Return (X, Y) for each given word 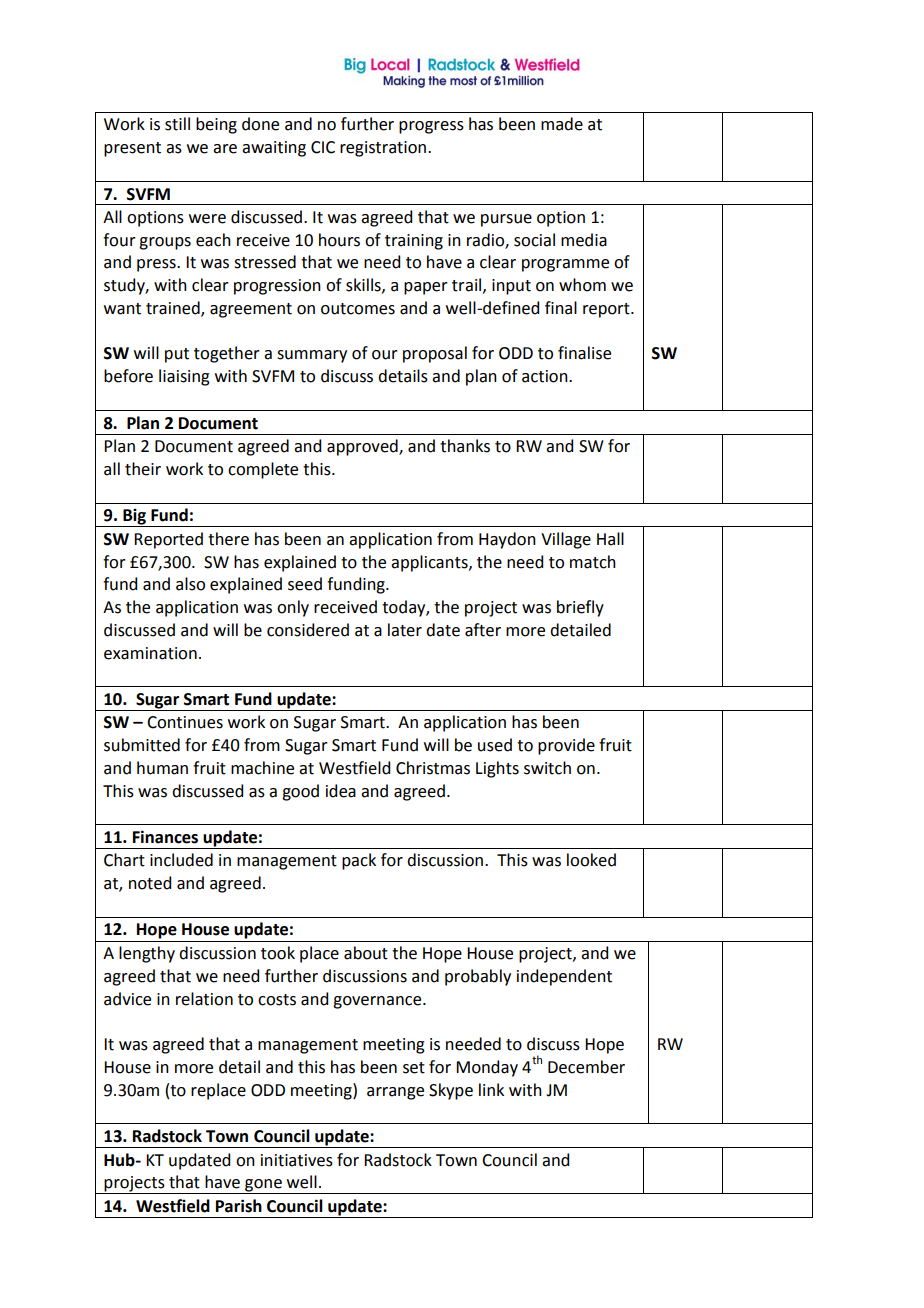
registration (383, 149)
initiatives (297, 1160)
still (177, 124)
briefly (580, 608)
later (405, 630)
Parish (239, 1206)
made (562, 124)
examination (150, 653)
